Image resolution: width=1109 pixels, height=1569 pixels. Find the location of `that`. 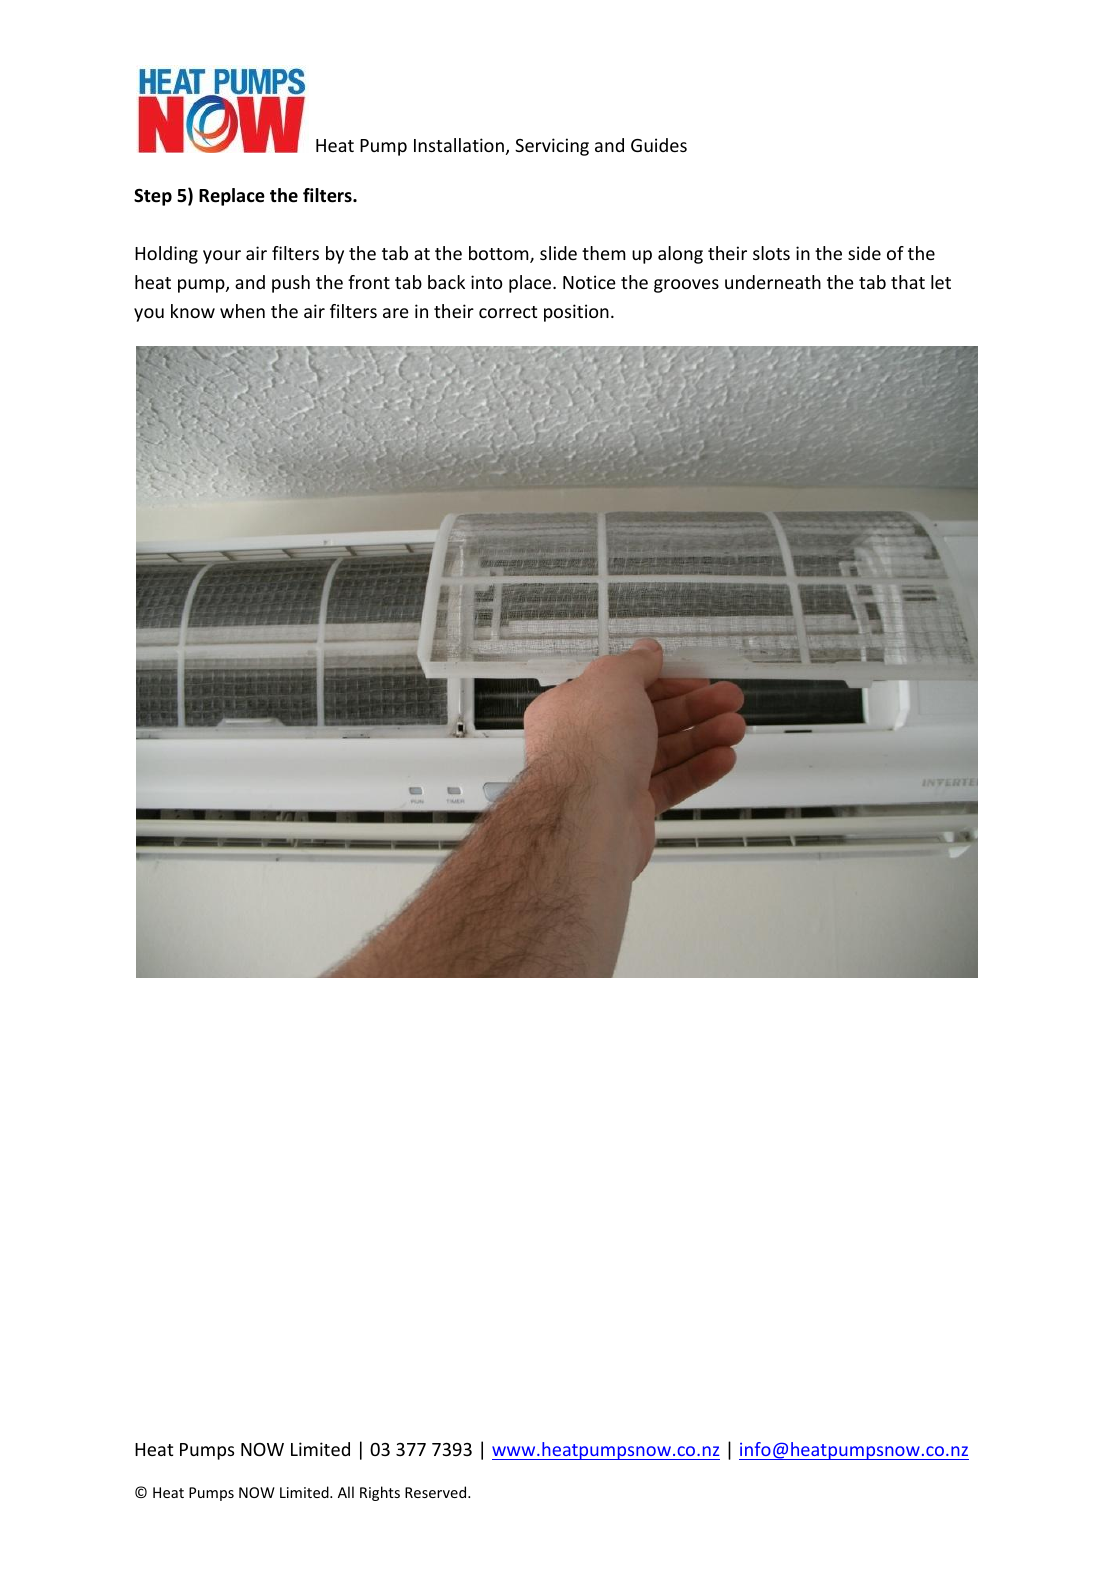

that is located at coordinates (908, 282).
